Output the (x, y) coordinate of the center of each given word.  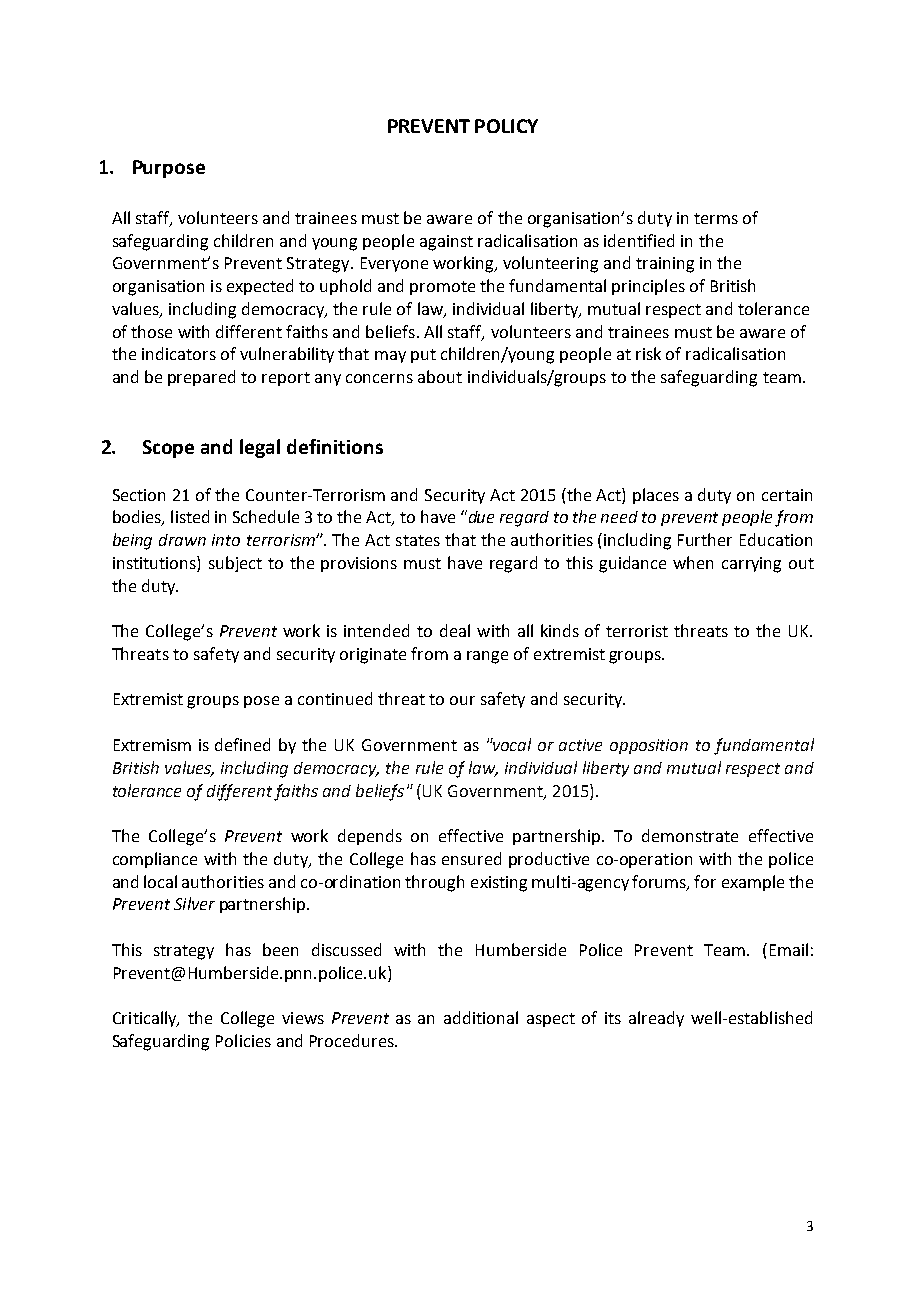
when (693, 562)
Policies (243, 1040)
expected (260, 287)
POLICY (506, 126)
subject (235, 564)
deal (455, 630)
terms (716, 218)
